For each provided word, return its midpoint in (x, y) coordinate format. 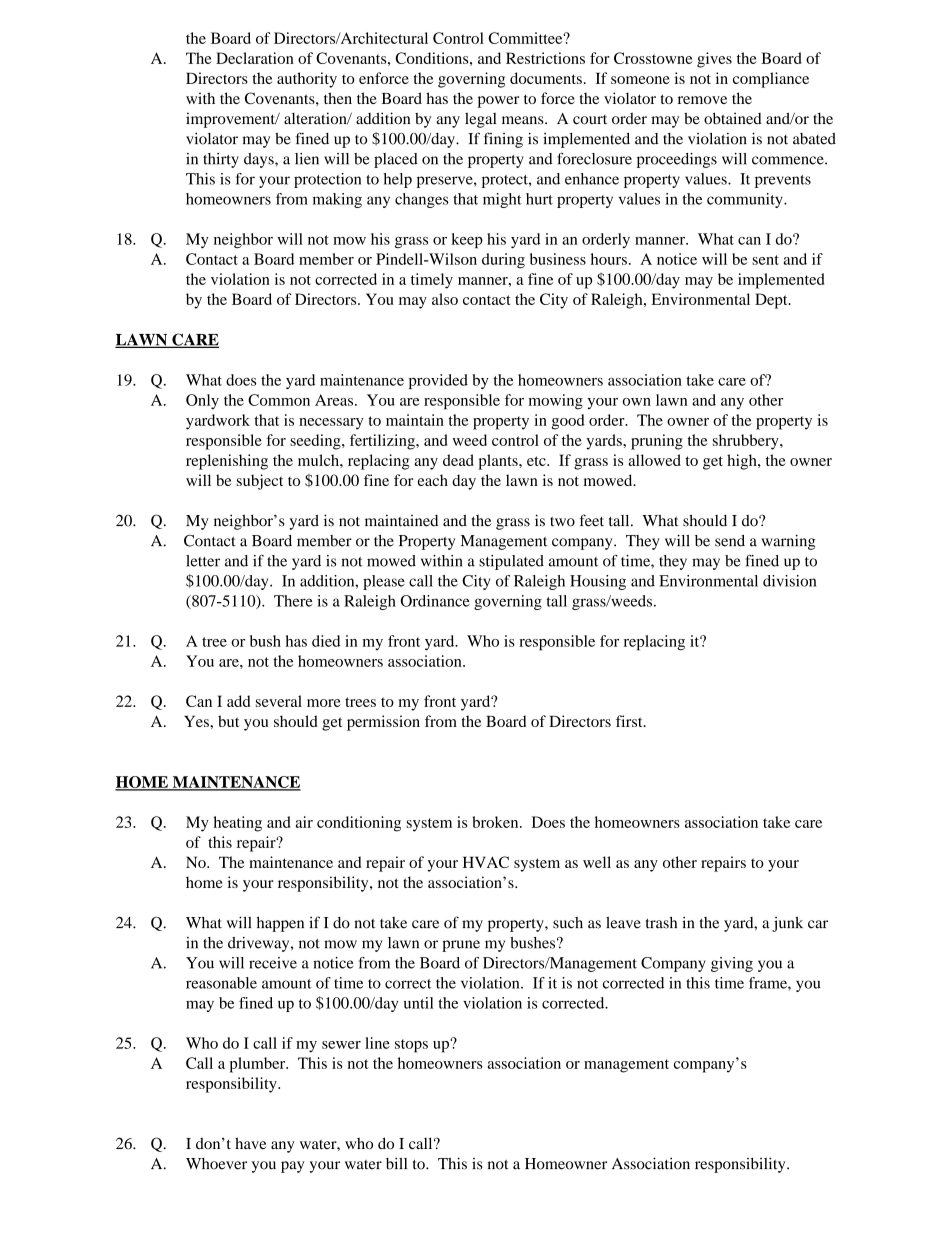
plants (499, 462)
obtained (733, 118)
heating (237, 824)
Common (279, 400)
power (498, 102)
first (630, 721)
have (250, 1143)
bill (396, 1163)
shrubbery (747, 442)
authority (307, 80)
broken (496, 822)
